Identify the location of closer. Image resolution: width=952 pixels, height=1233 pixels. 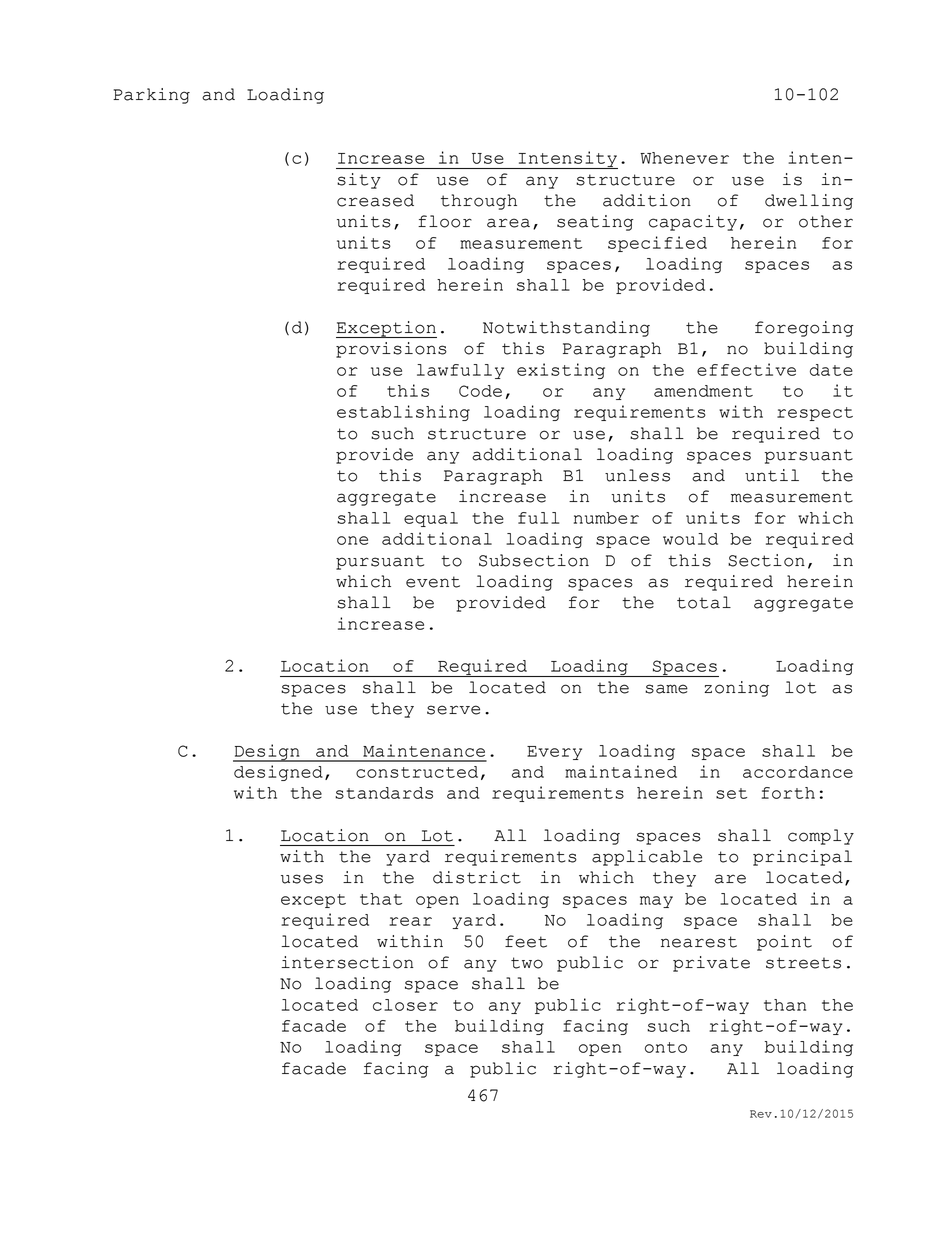
(405, 1005).
